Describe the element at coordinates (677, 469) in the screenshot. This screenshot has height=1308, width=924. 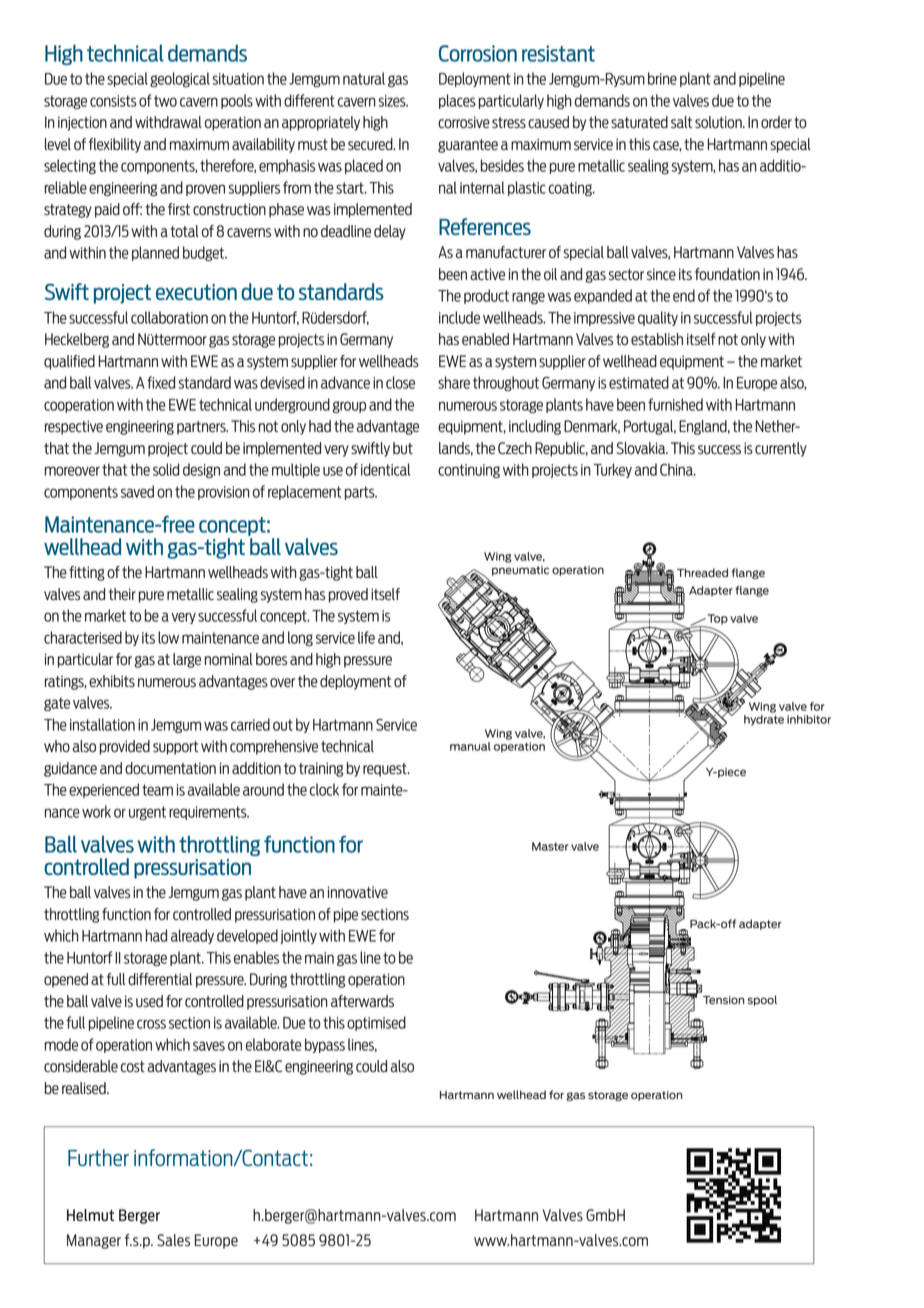
I see `China` at that location.
